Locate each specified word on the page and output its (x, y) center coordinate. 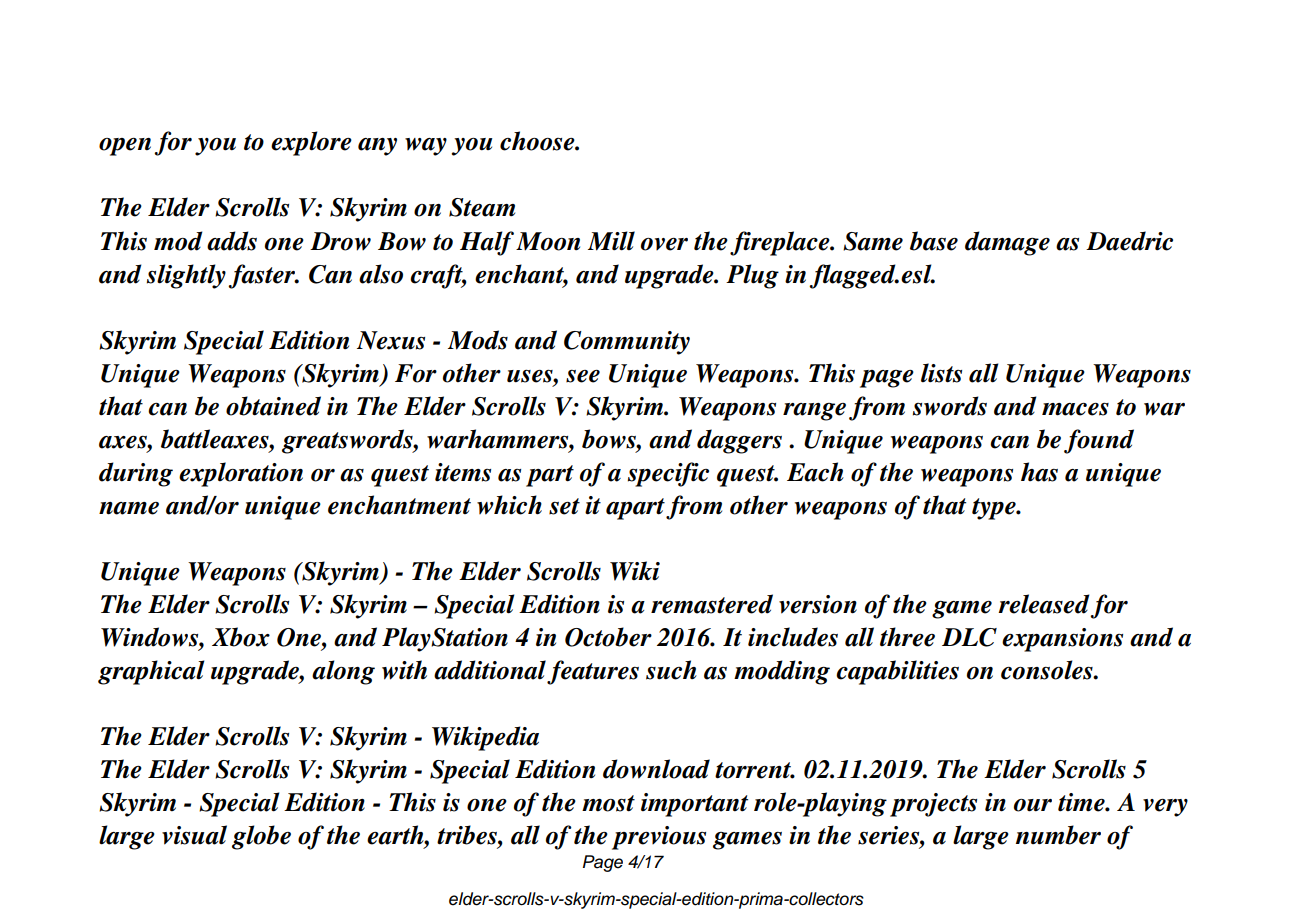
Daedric (1129, 241)
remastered (712, 604)
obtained (273, 406)
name (129, 508)
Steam (482, 207)
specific (668, 474)
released (1044, 604)
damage (1007, 243)
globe (261, 837)
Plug (752, 276)
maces (1075, 409)
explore (311, 143)
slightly (186, 276)
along (343, 672)
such (671, 670)
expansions (1062, 640)
